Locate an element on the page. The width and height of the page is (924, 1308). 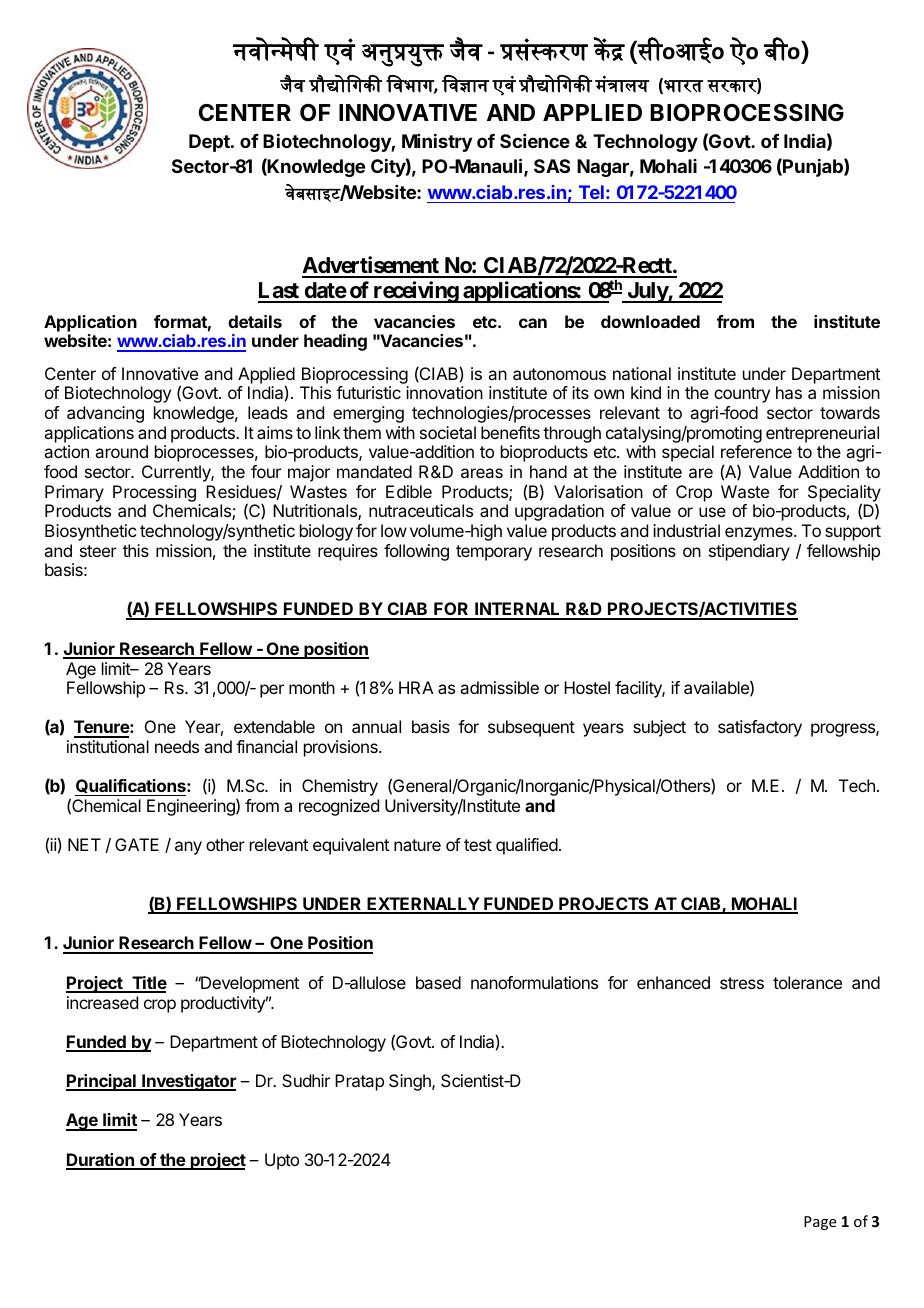
steer is located at coordinates (98, 551).
